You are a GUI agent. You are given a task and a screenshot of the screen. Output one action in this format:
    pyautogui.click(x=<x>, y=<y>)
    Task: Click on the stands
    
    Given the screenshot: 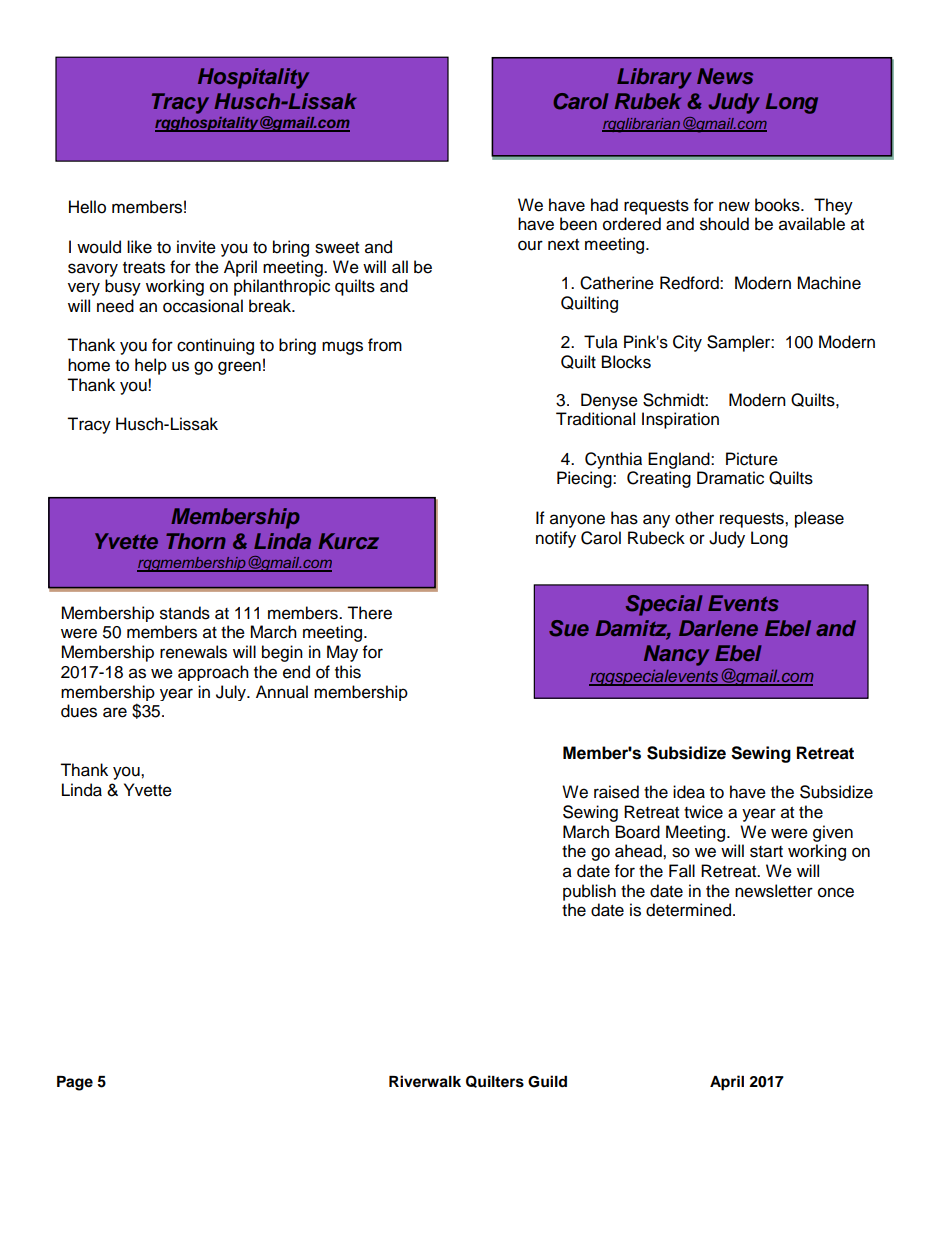 What is the action you would take?
    pyautogui.click(x=185, y=613)
